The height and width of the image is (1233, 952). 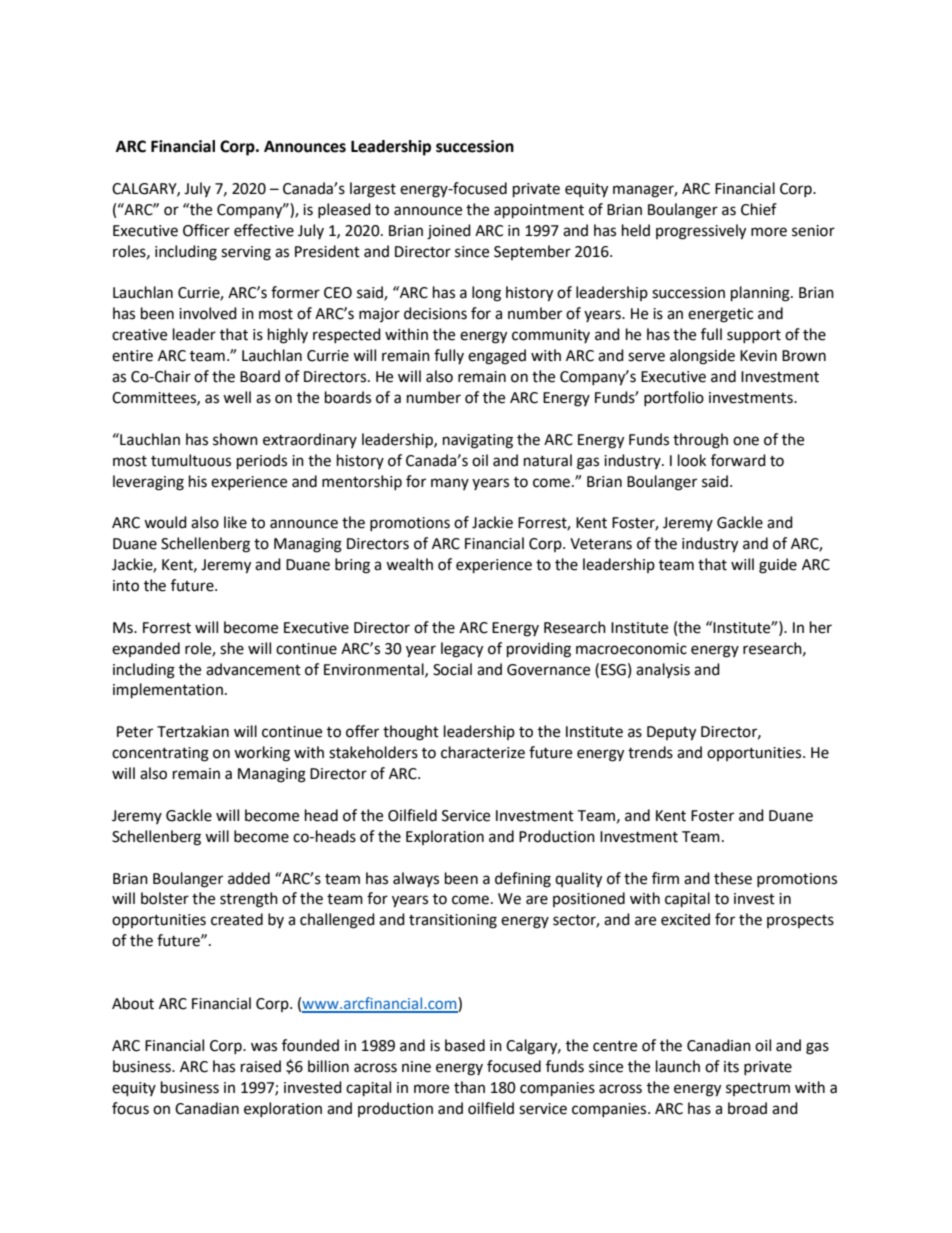 What do you see at coordinates (206, 230) in the image?
I see `Officer` at bounding box center [206, 230].
